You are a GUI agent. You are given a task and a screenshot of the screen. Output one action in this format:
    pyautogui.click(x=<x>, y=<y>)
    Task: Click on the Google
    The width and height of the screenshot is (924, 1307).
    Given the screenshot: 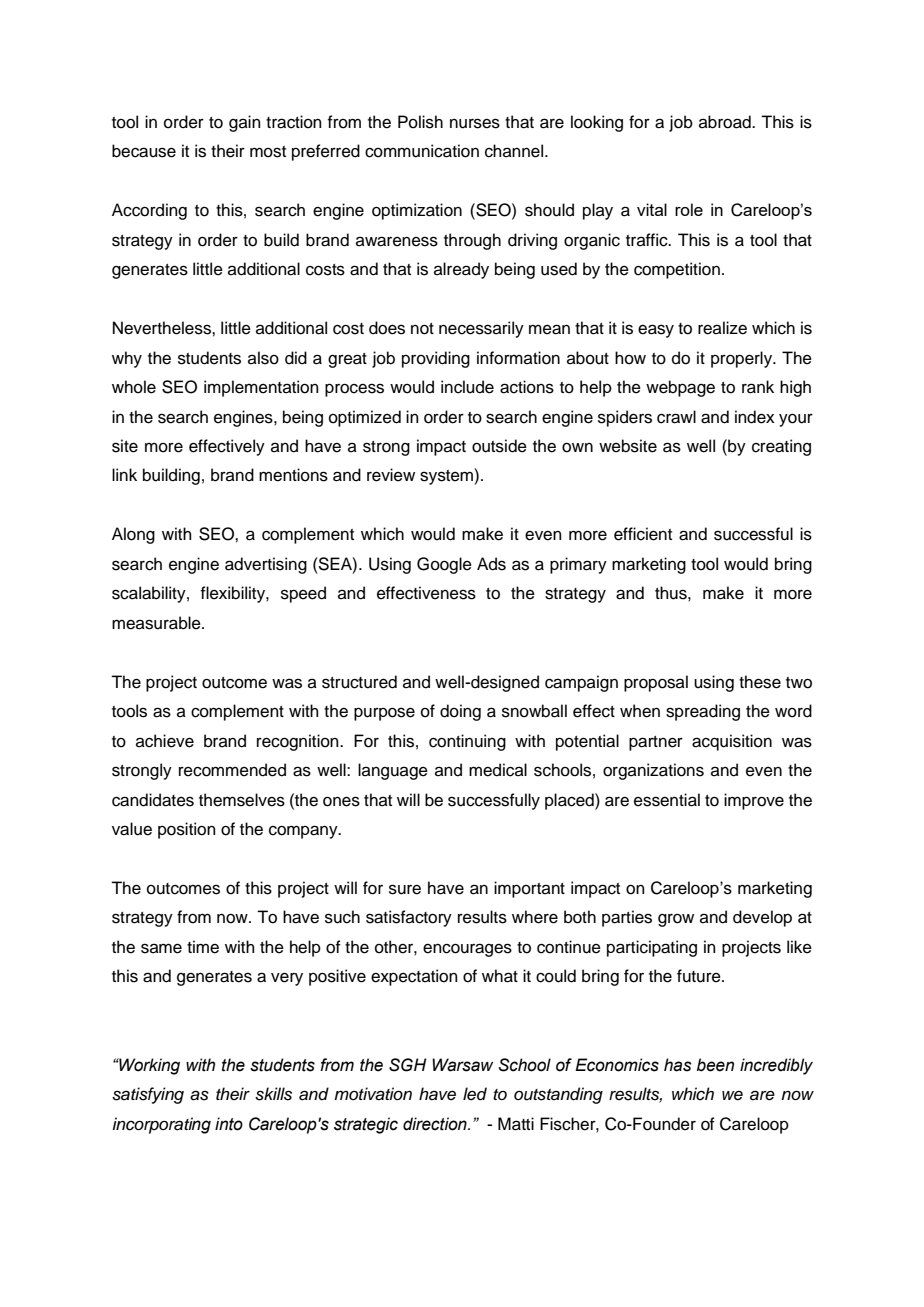 What is the action you would take?
    pyautogui.click(x=444, y=565)
